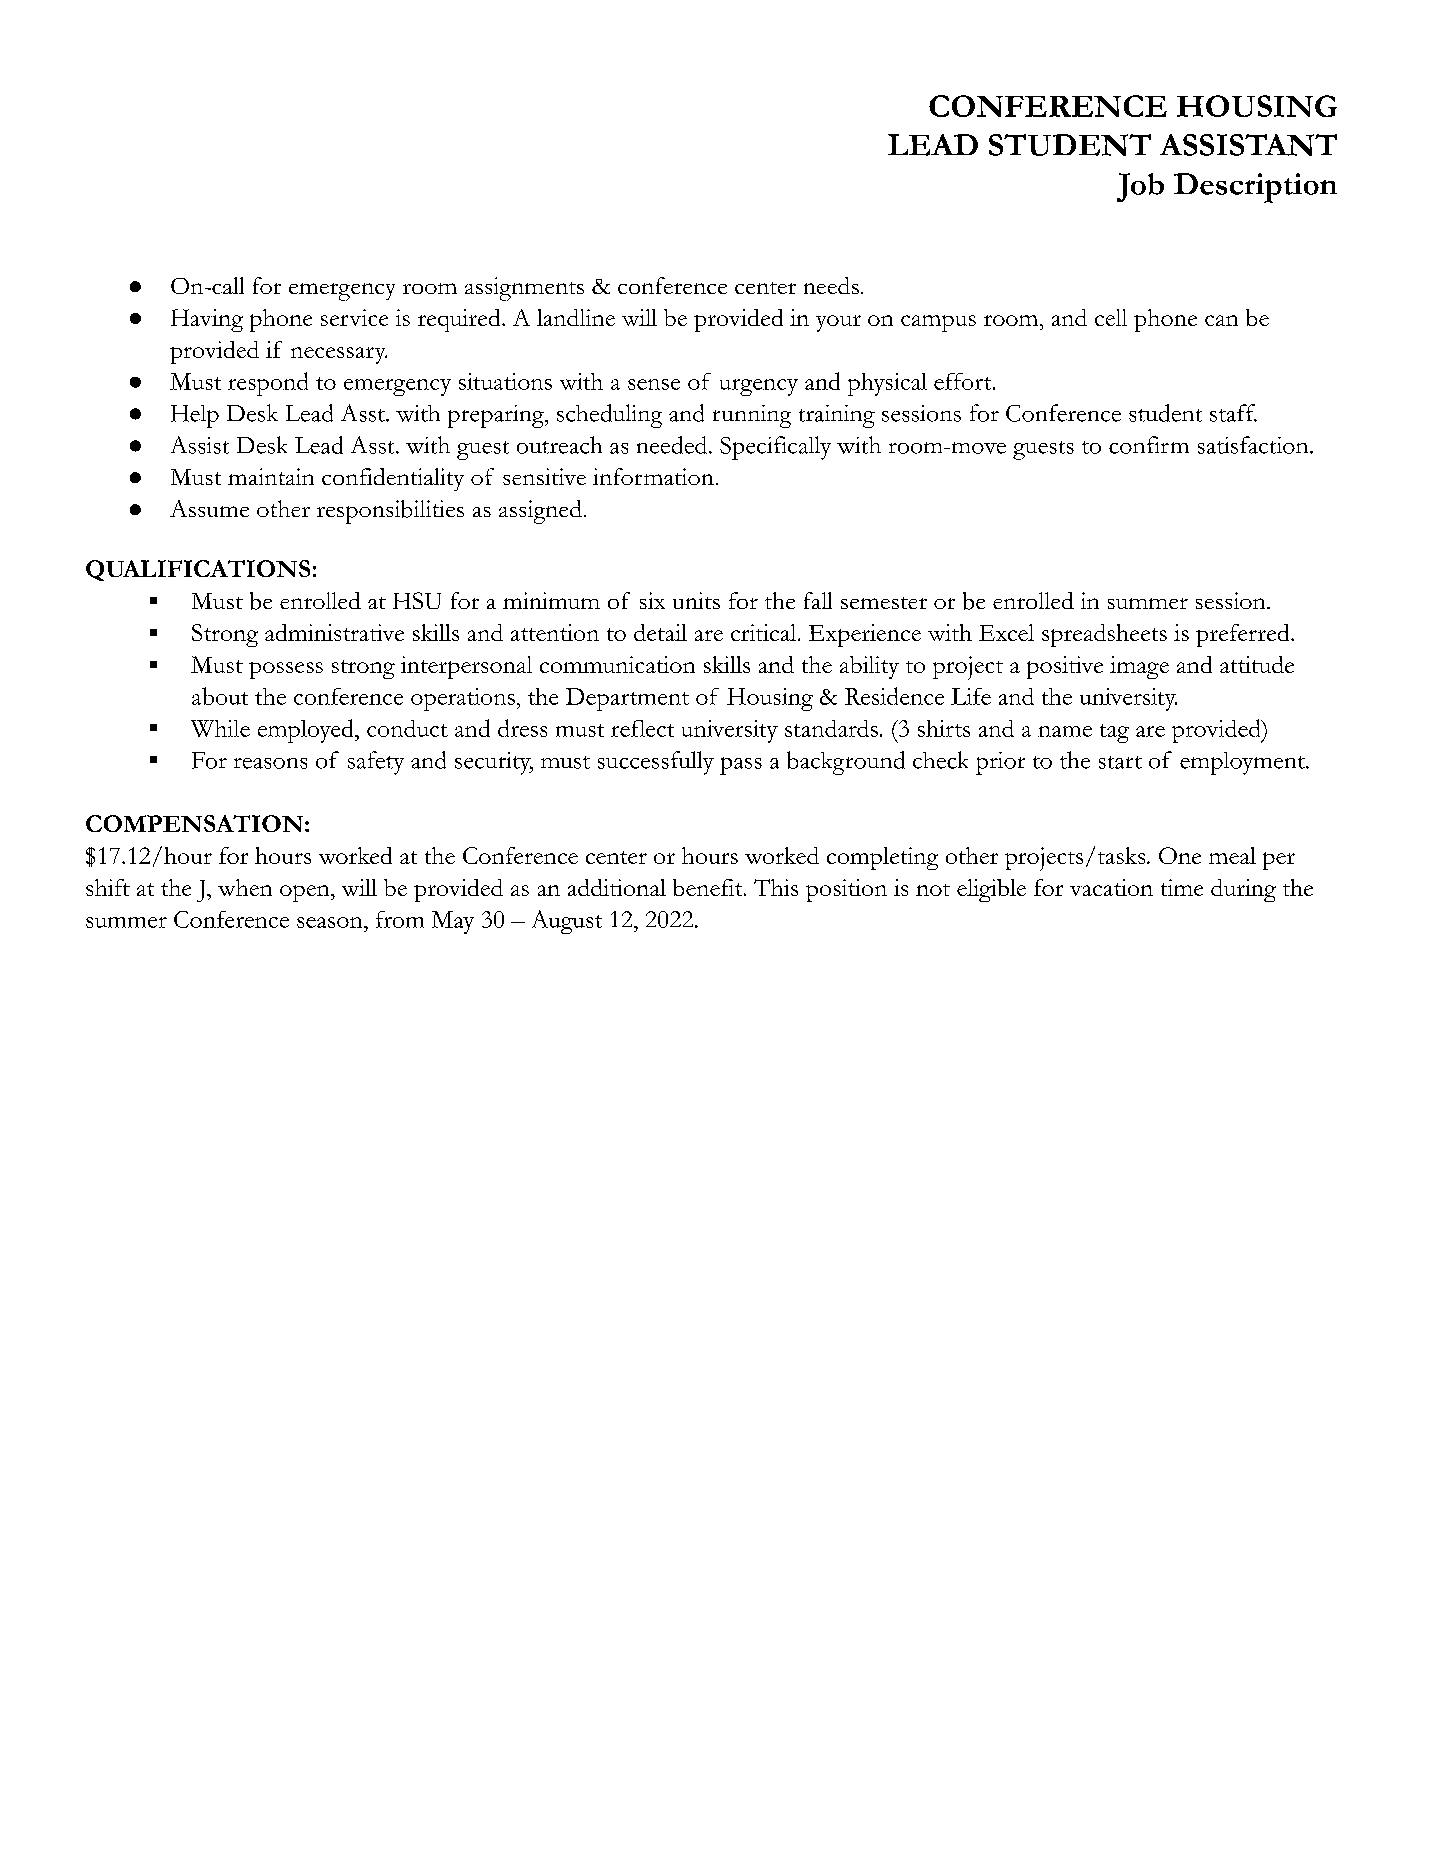  What do you see at coordinates (207, 320) in the document?
I see `Having` at bounding box center [207, 320].
